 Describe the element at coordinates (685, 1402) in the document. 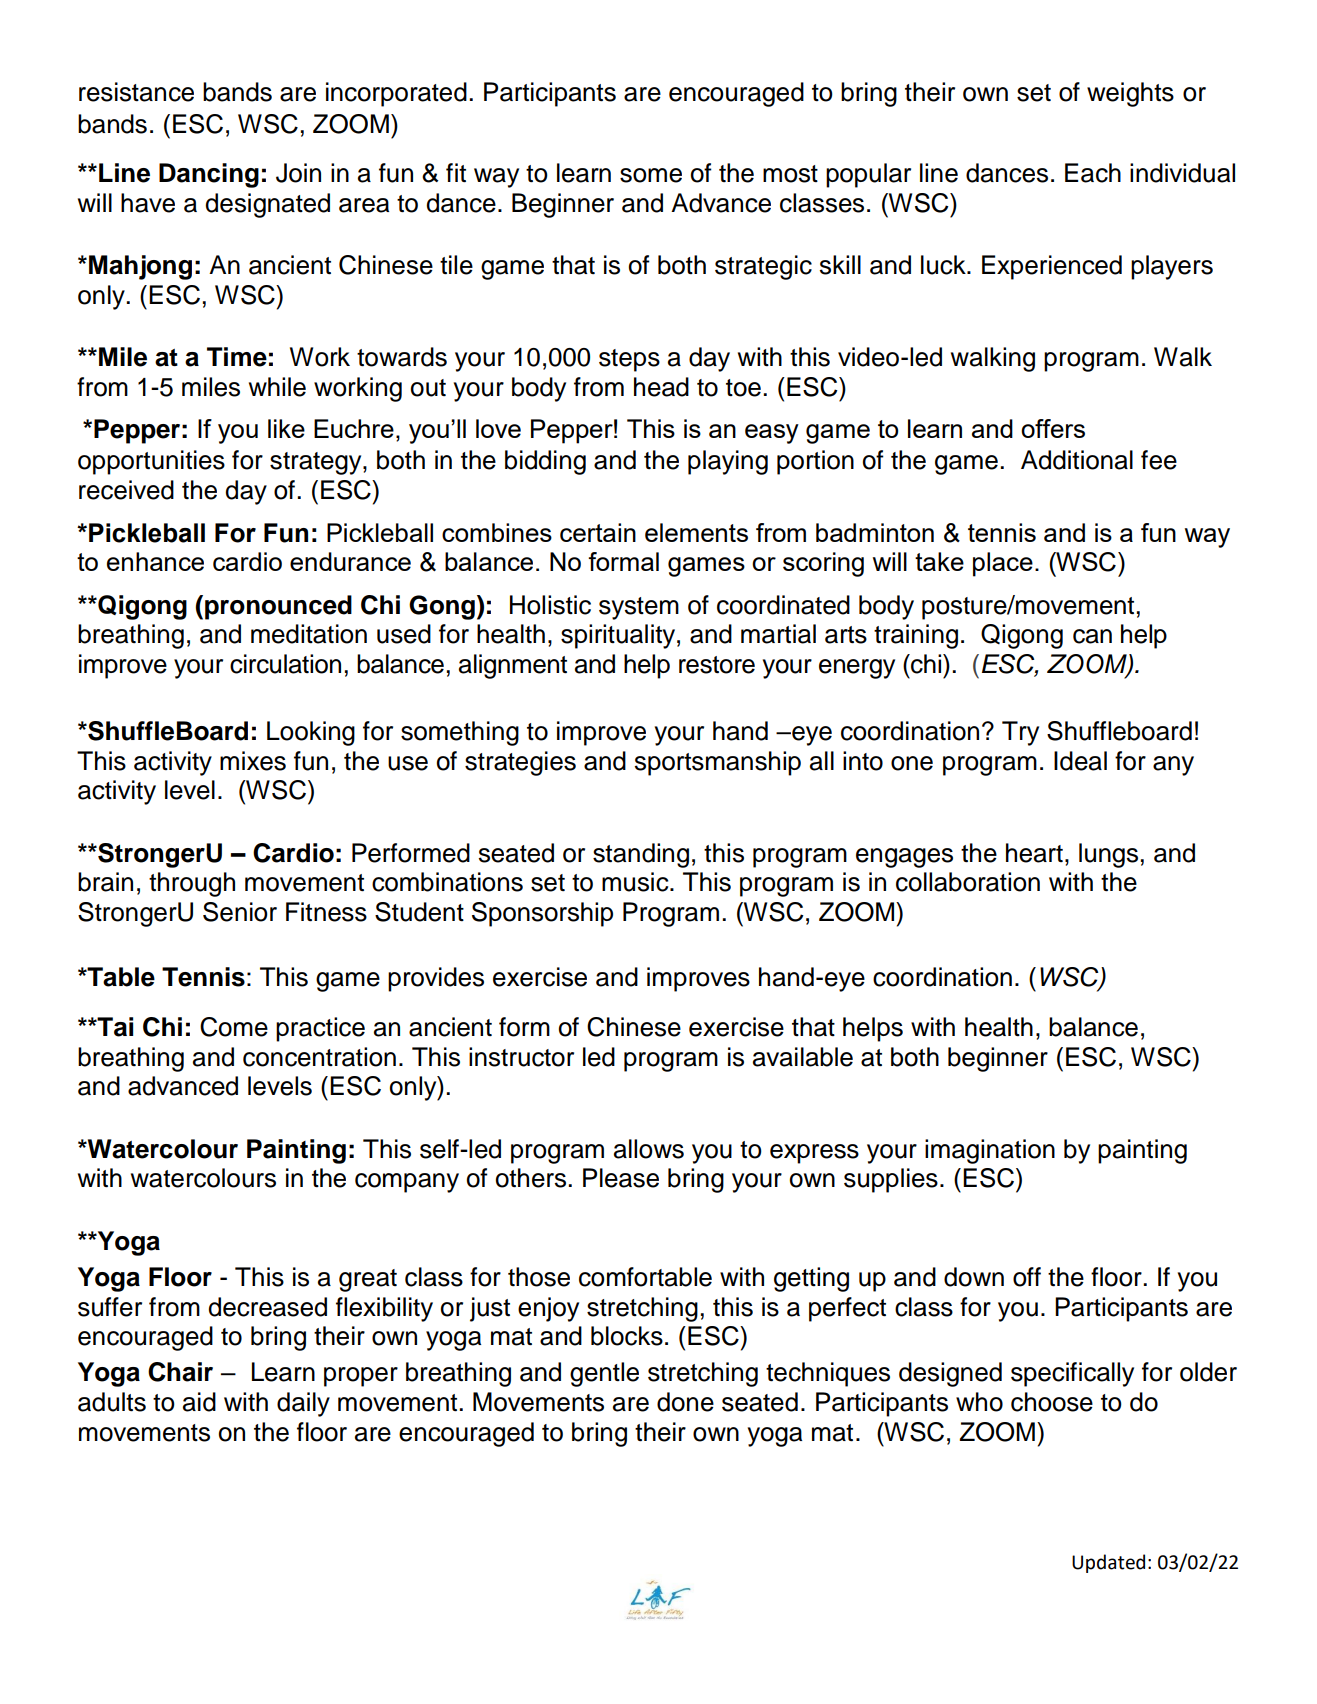

I see `done` at that location.
